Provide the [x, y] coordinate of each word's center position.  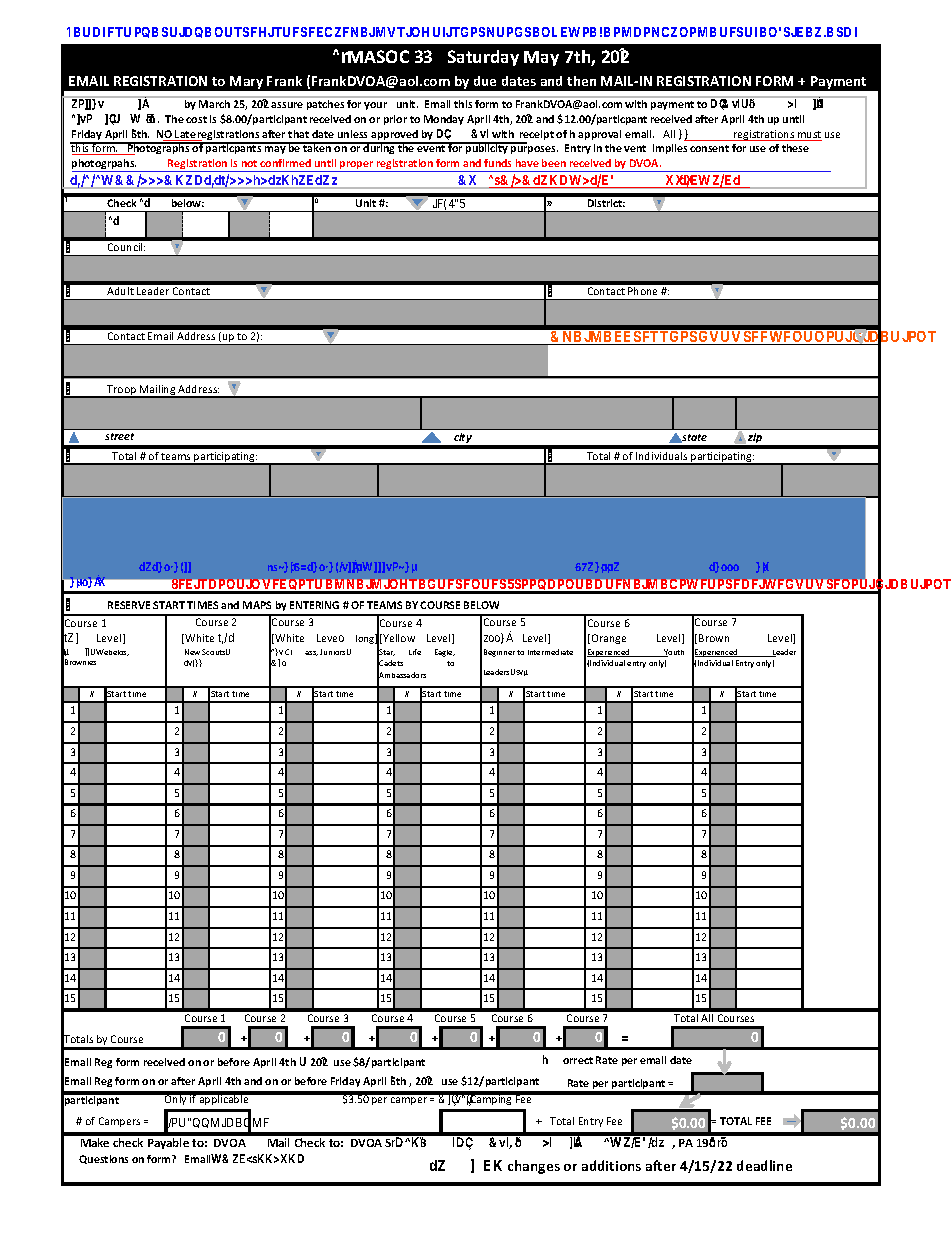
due [485, 81]
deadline [764, 1165]
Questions [103, 1159]
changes [534, 1167]
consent [709, 148]
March [214, 104]
